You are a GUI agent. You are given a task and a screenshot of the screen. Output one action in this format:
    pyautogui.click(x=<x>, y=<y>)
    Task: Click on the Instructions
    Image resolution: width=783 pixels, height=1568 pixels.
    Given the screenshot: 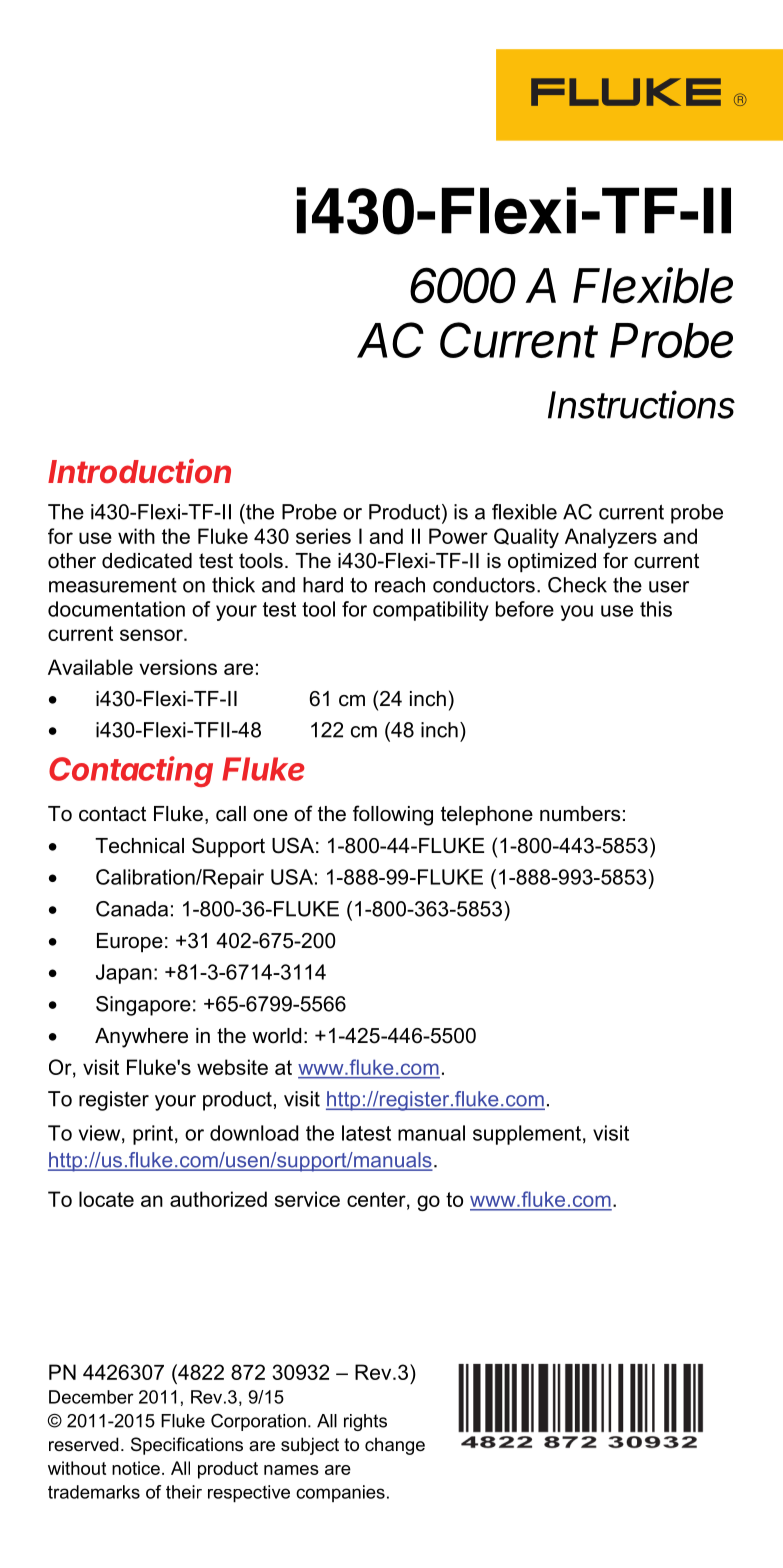 What is the action you would take?
    pyautogui.click(x=641, y=404)
